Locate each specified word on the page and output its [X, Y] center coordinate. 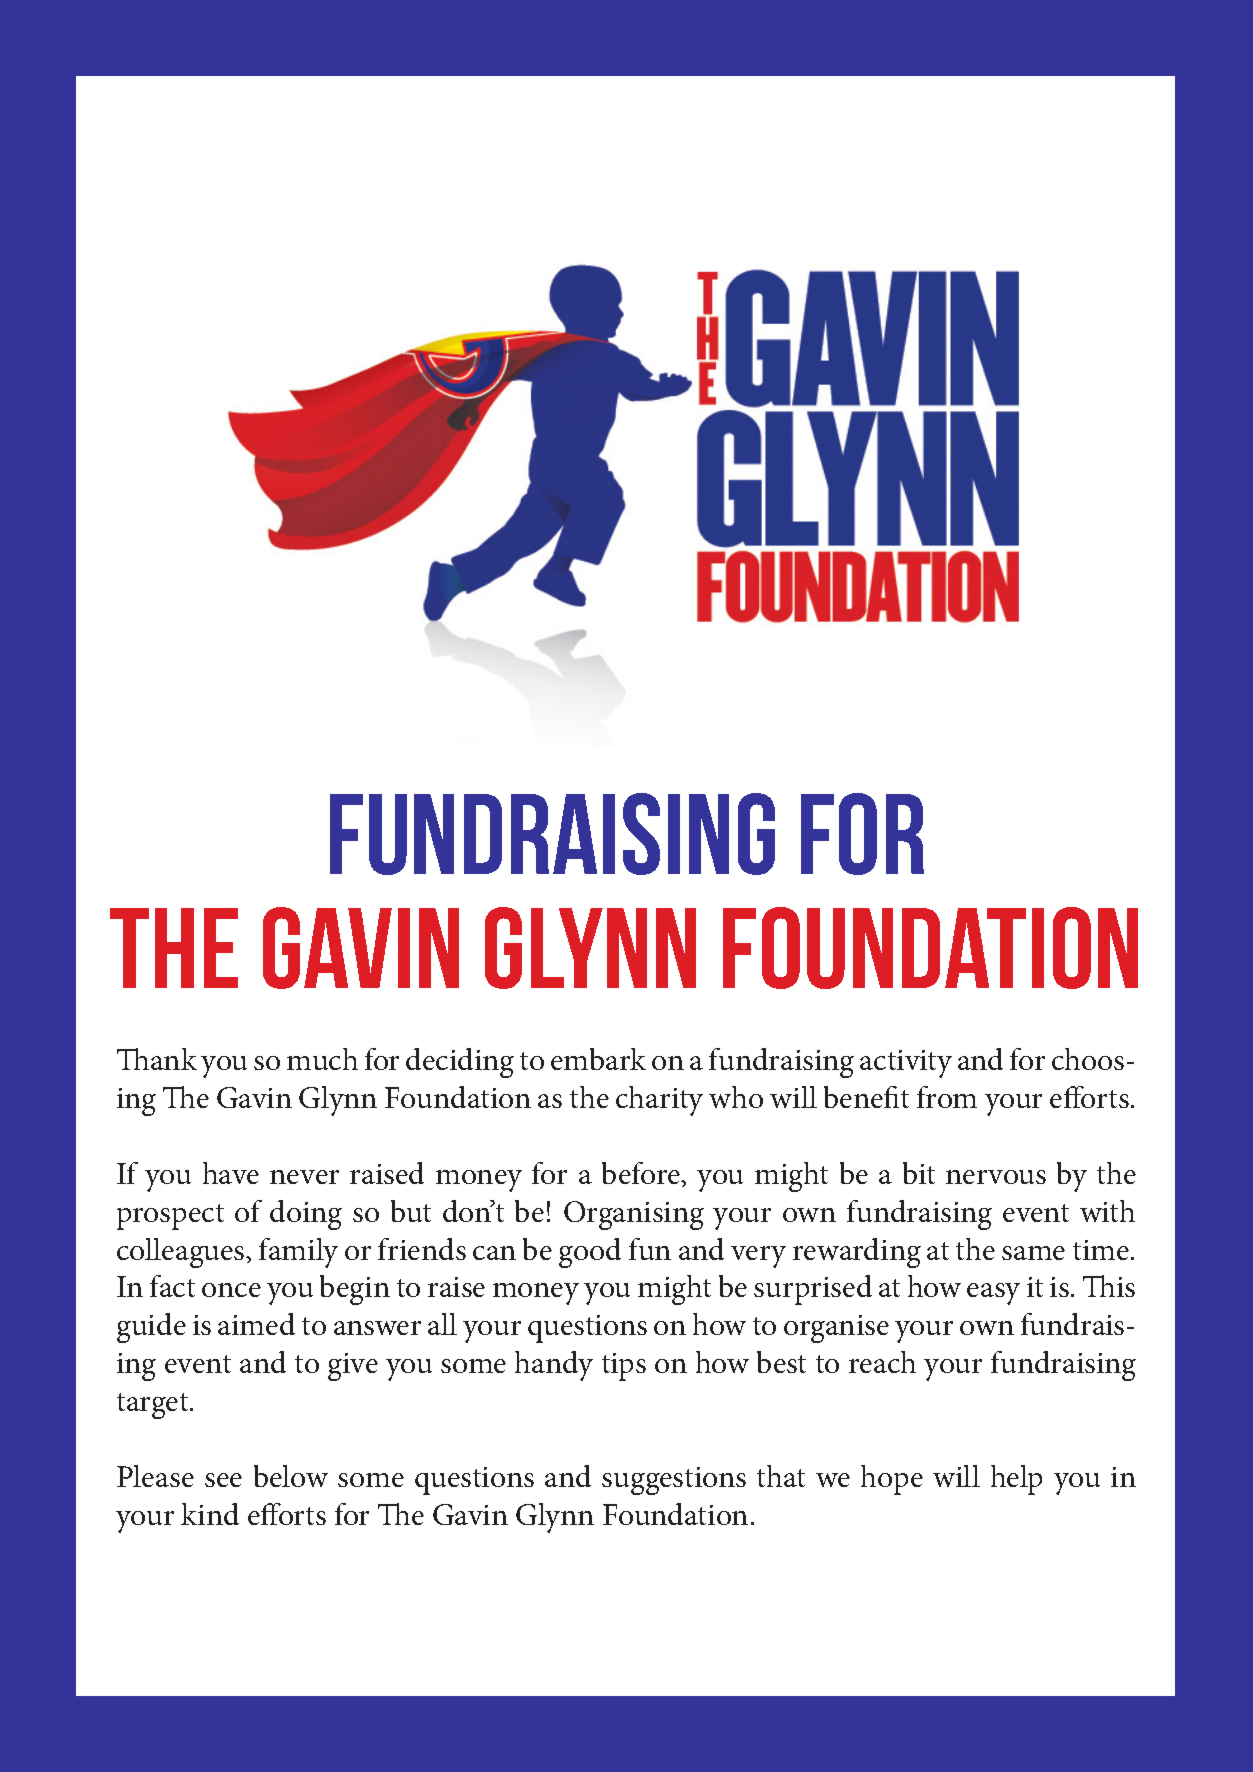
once [231, 1290]
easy [993, 1294]
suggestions [674, 1481]
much [322, 1059]
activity [906, 1064]
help [1016, 1480]
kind [210, 1514]
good [590, 1253]
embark [598, 1059]
